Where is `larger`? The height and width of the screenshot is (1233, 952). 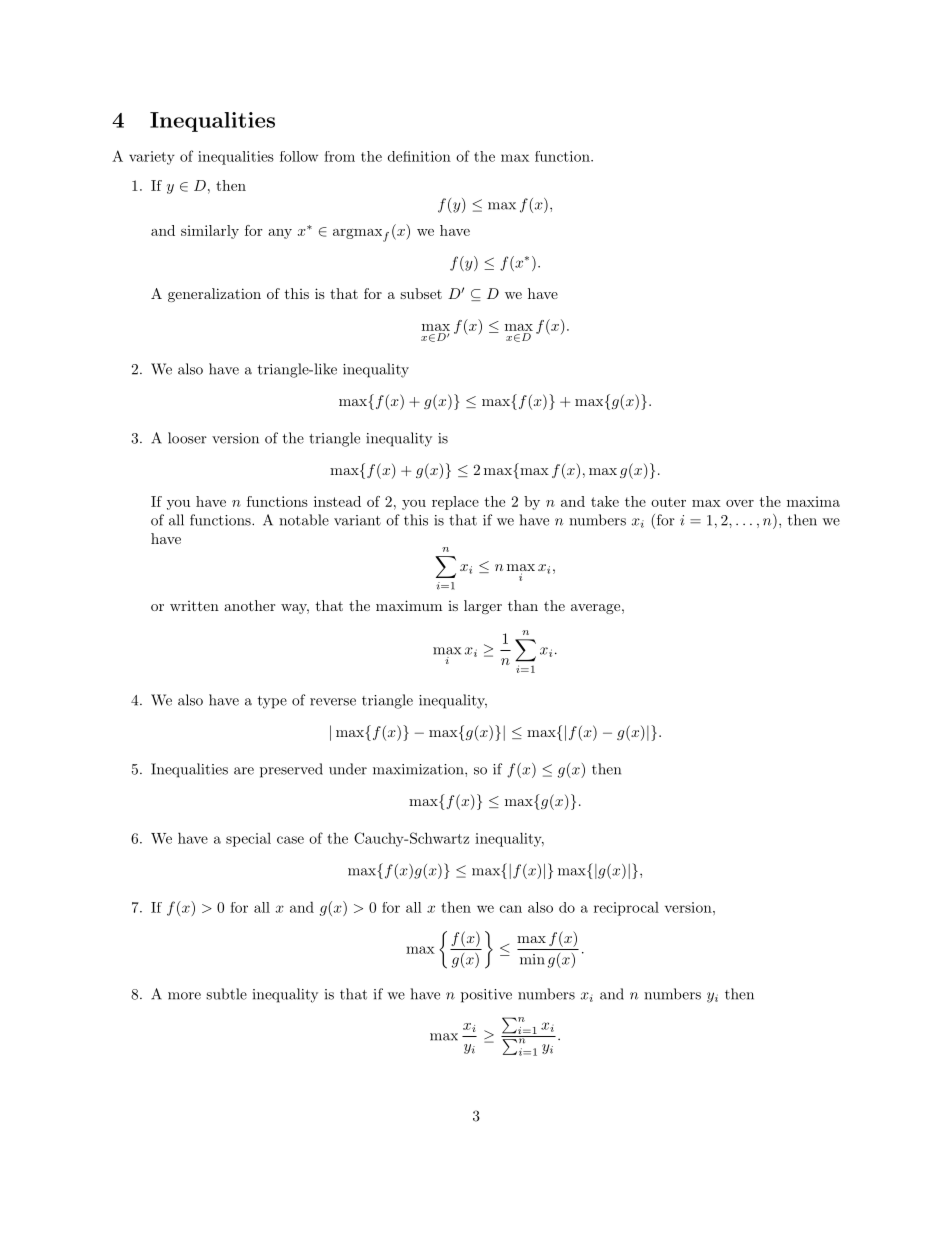 larger is located at coordinates (483, 607).
